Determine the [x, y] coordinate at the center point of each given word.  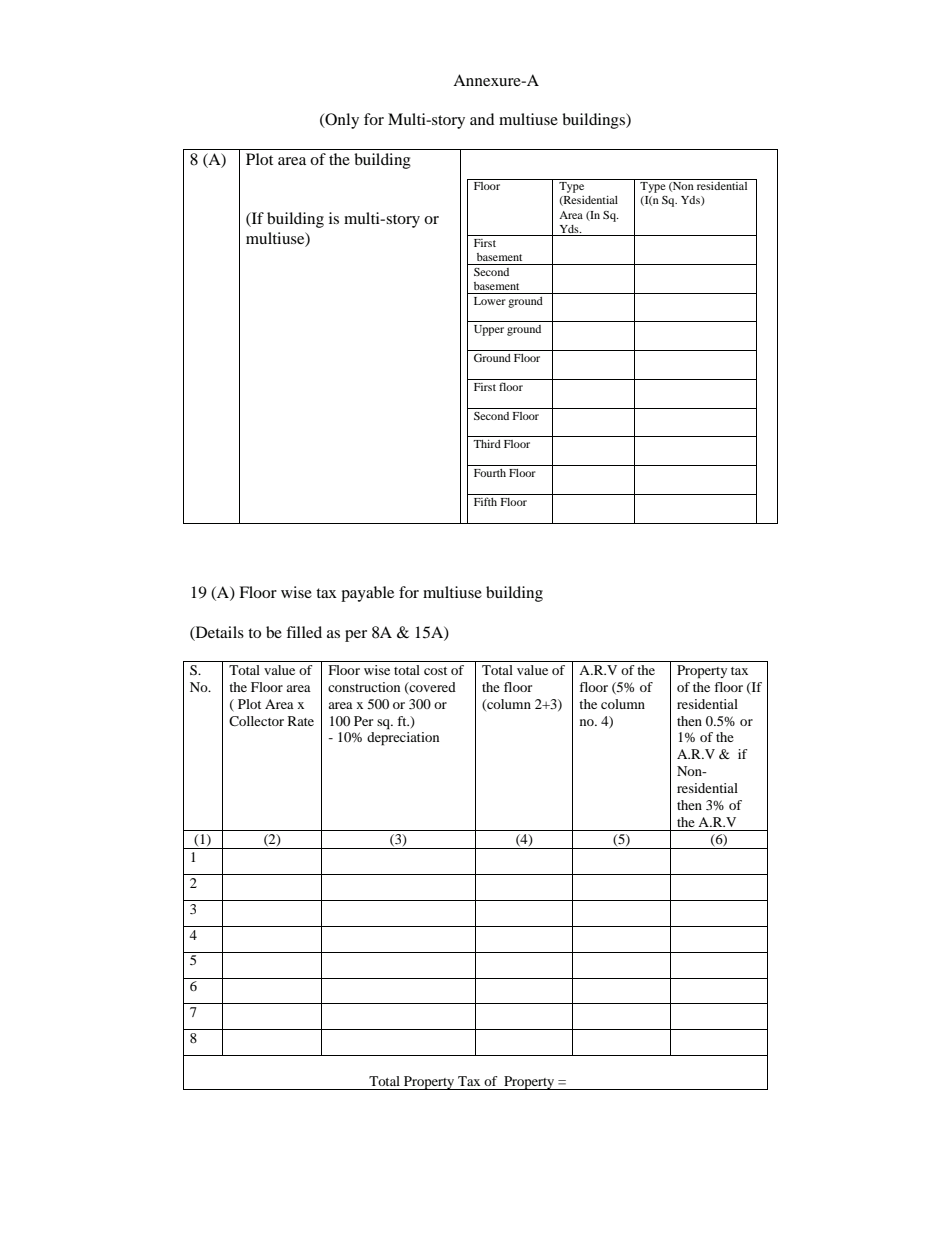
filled [304, 632]
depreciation [403, 739]
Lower [490, 301]
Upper [489, 330]
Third [487, 444]
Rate [301, 721]
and [482, 119]
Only [341, 121]
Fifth [485, 501]
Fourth [490, 473]
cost [435, 671]
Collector [256, 721]
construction [364, 687]
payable [367, 594]
